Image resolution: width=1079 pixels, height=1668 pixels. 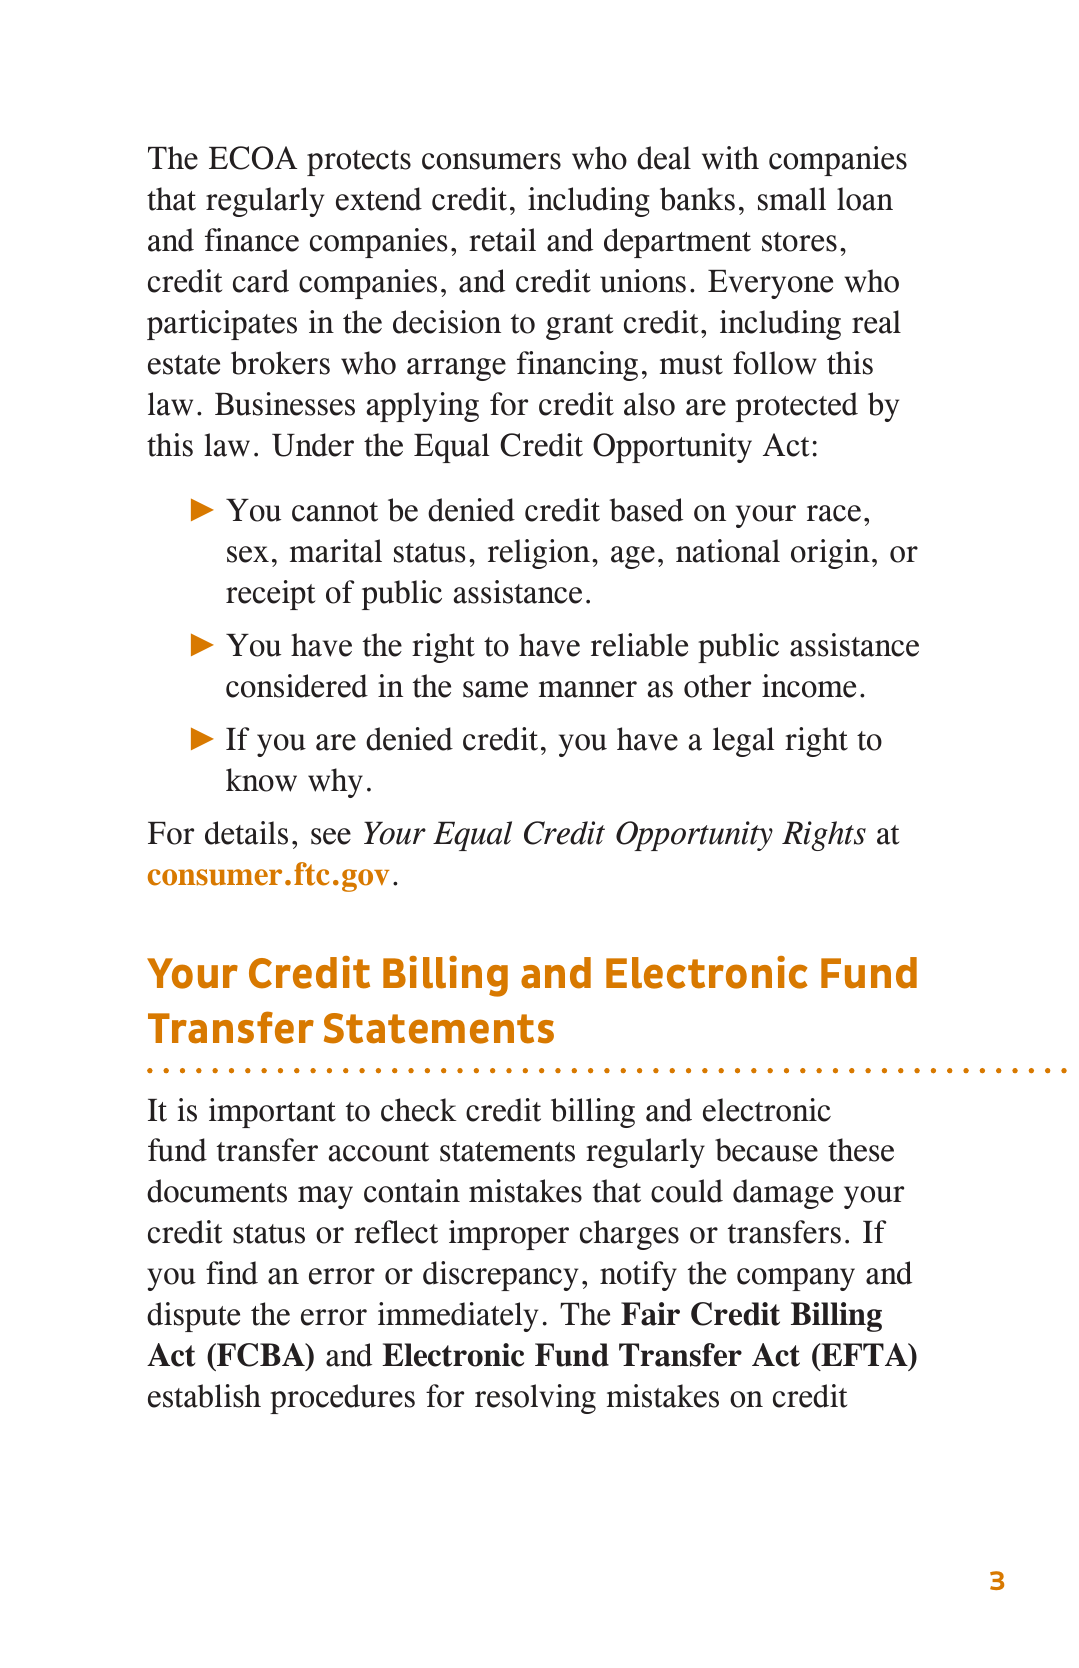 I want to click on EFTA, so click(x=864, y=1354).
